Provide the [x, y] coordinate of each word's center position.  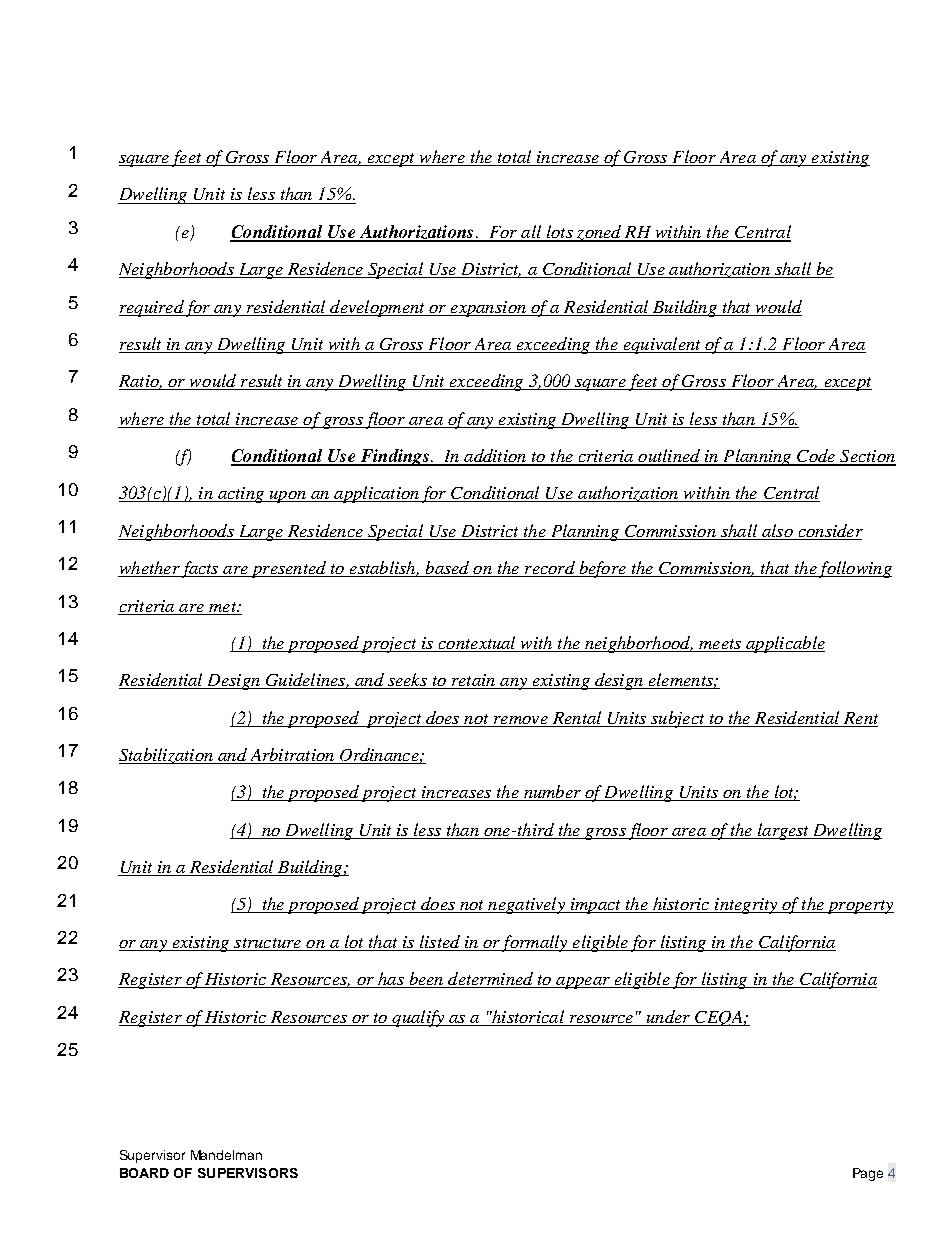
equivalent [662, 345]
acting [240, 495]
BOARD [144, 1173]
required [152, 308]
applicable [784, 644]
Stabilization [167, 756]
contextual [477, 644]
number [552, 793]
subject [678, 719]
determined [490, 980]
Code [816, 457]
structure [268, 944]
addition [495, 457]
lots [559, 233]
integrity [746, 906]
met [224, 607]
